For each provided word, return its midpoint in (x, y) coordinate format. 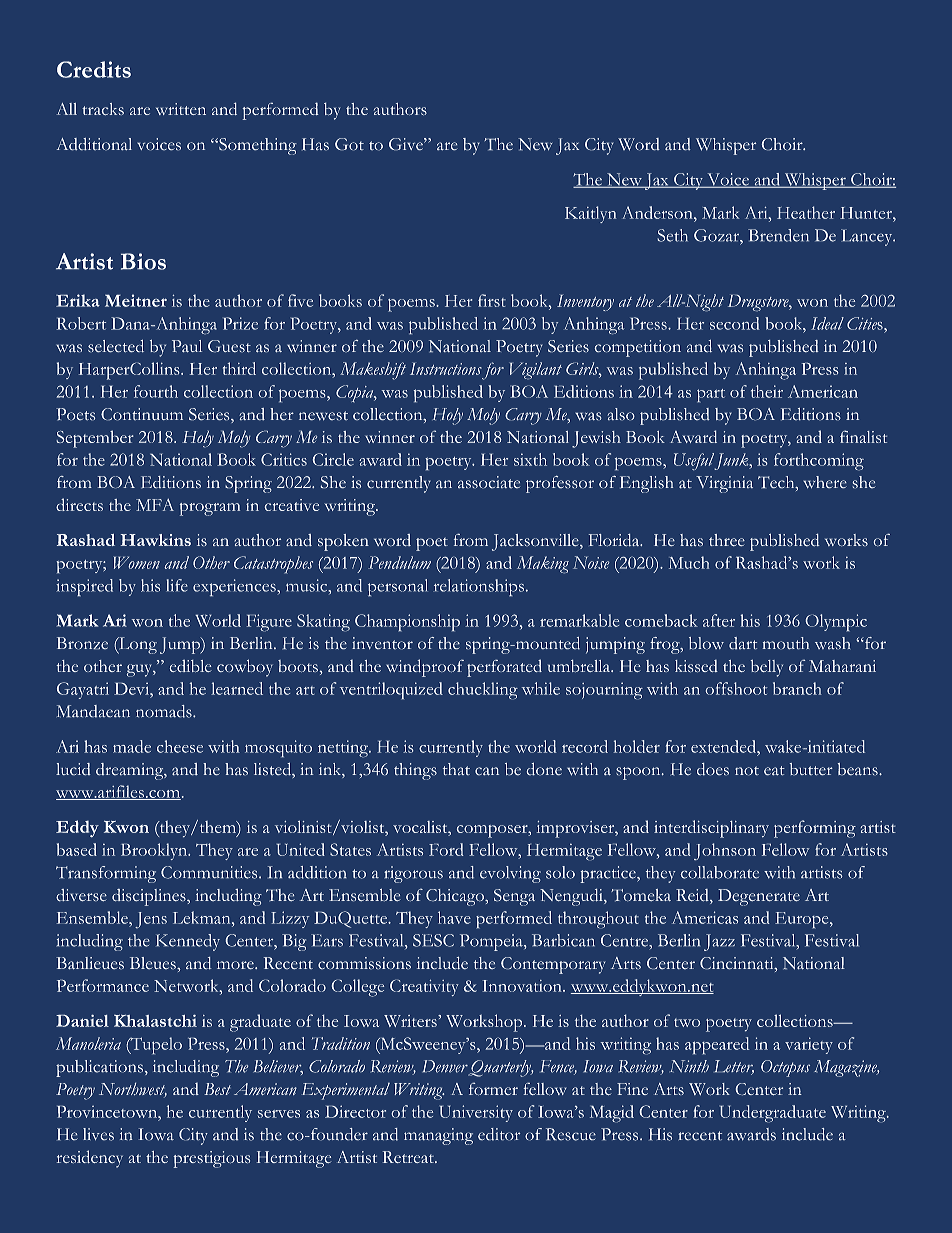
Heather (806, 212)
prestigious (211, 1159)
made (132, 746)
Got (349, 144)
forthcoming (819, 462)
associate (489, 482)
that (456, 769)
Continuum (142, 414)
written (181, 109)
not (747, 771)
